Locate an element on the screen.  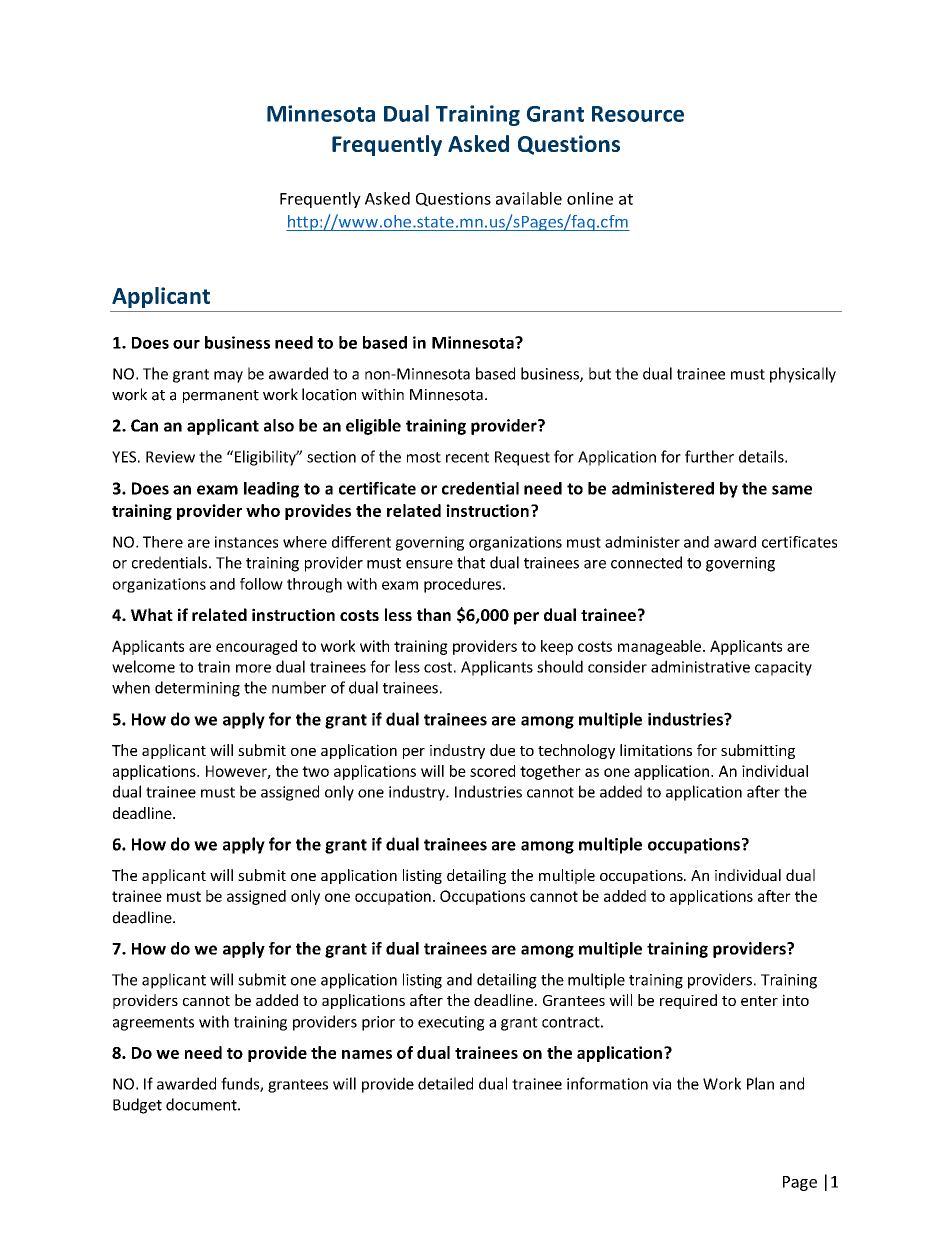
scored is located at coordinates (492, 771).
